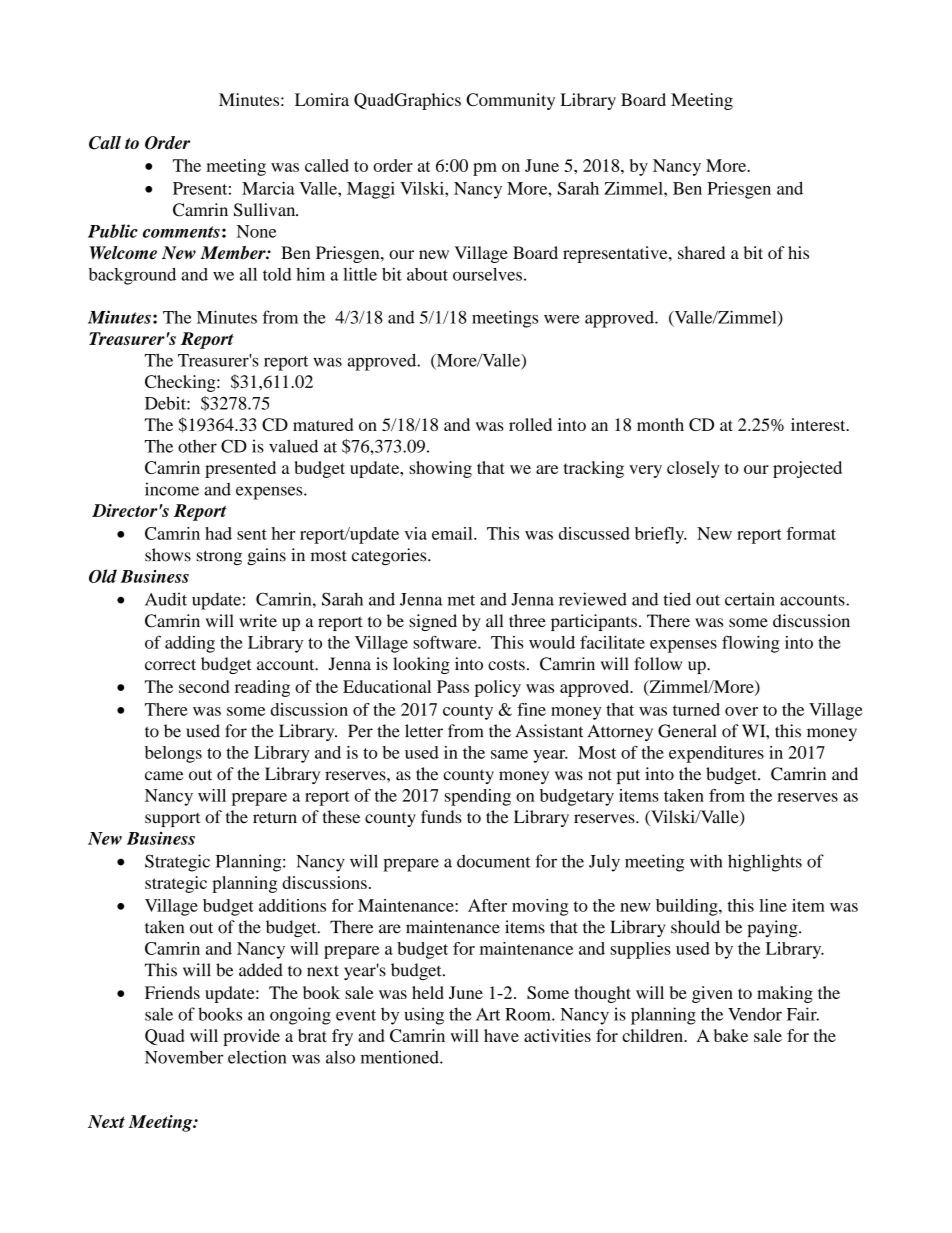 This screenshot has height=1233, width=952. What do you see at coordinates (219, 557) in the screenshot?
I see `strong` at bounding box center [219, 557].
